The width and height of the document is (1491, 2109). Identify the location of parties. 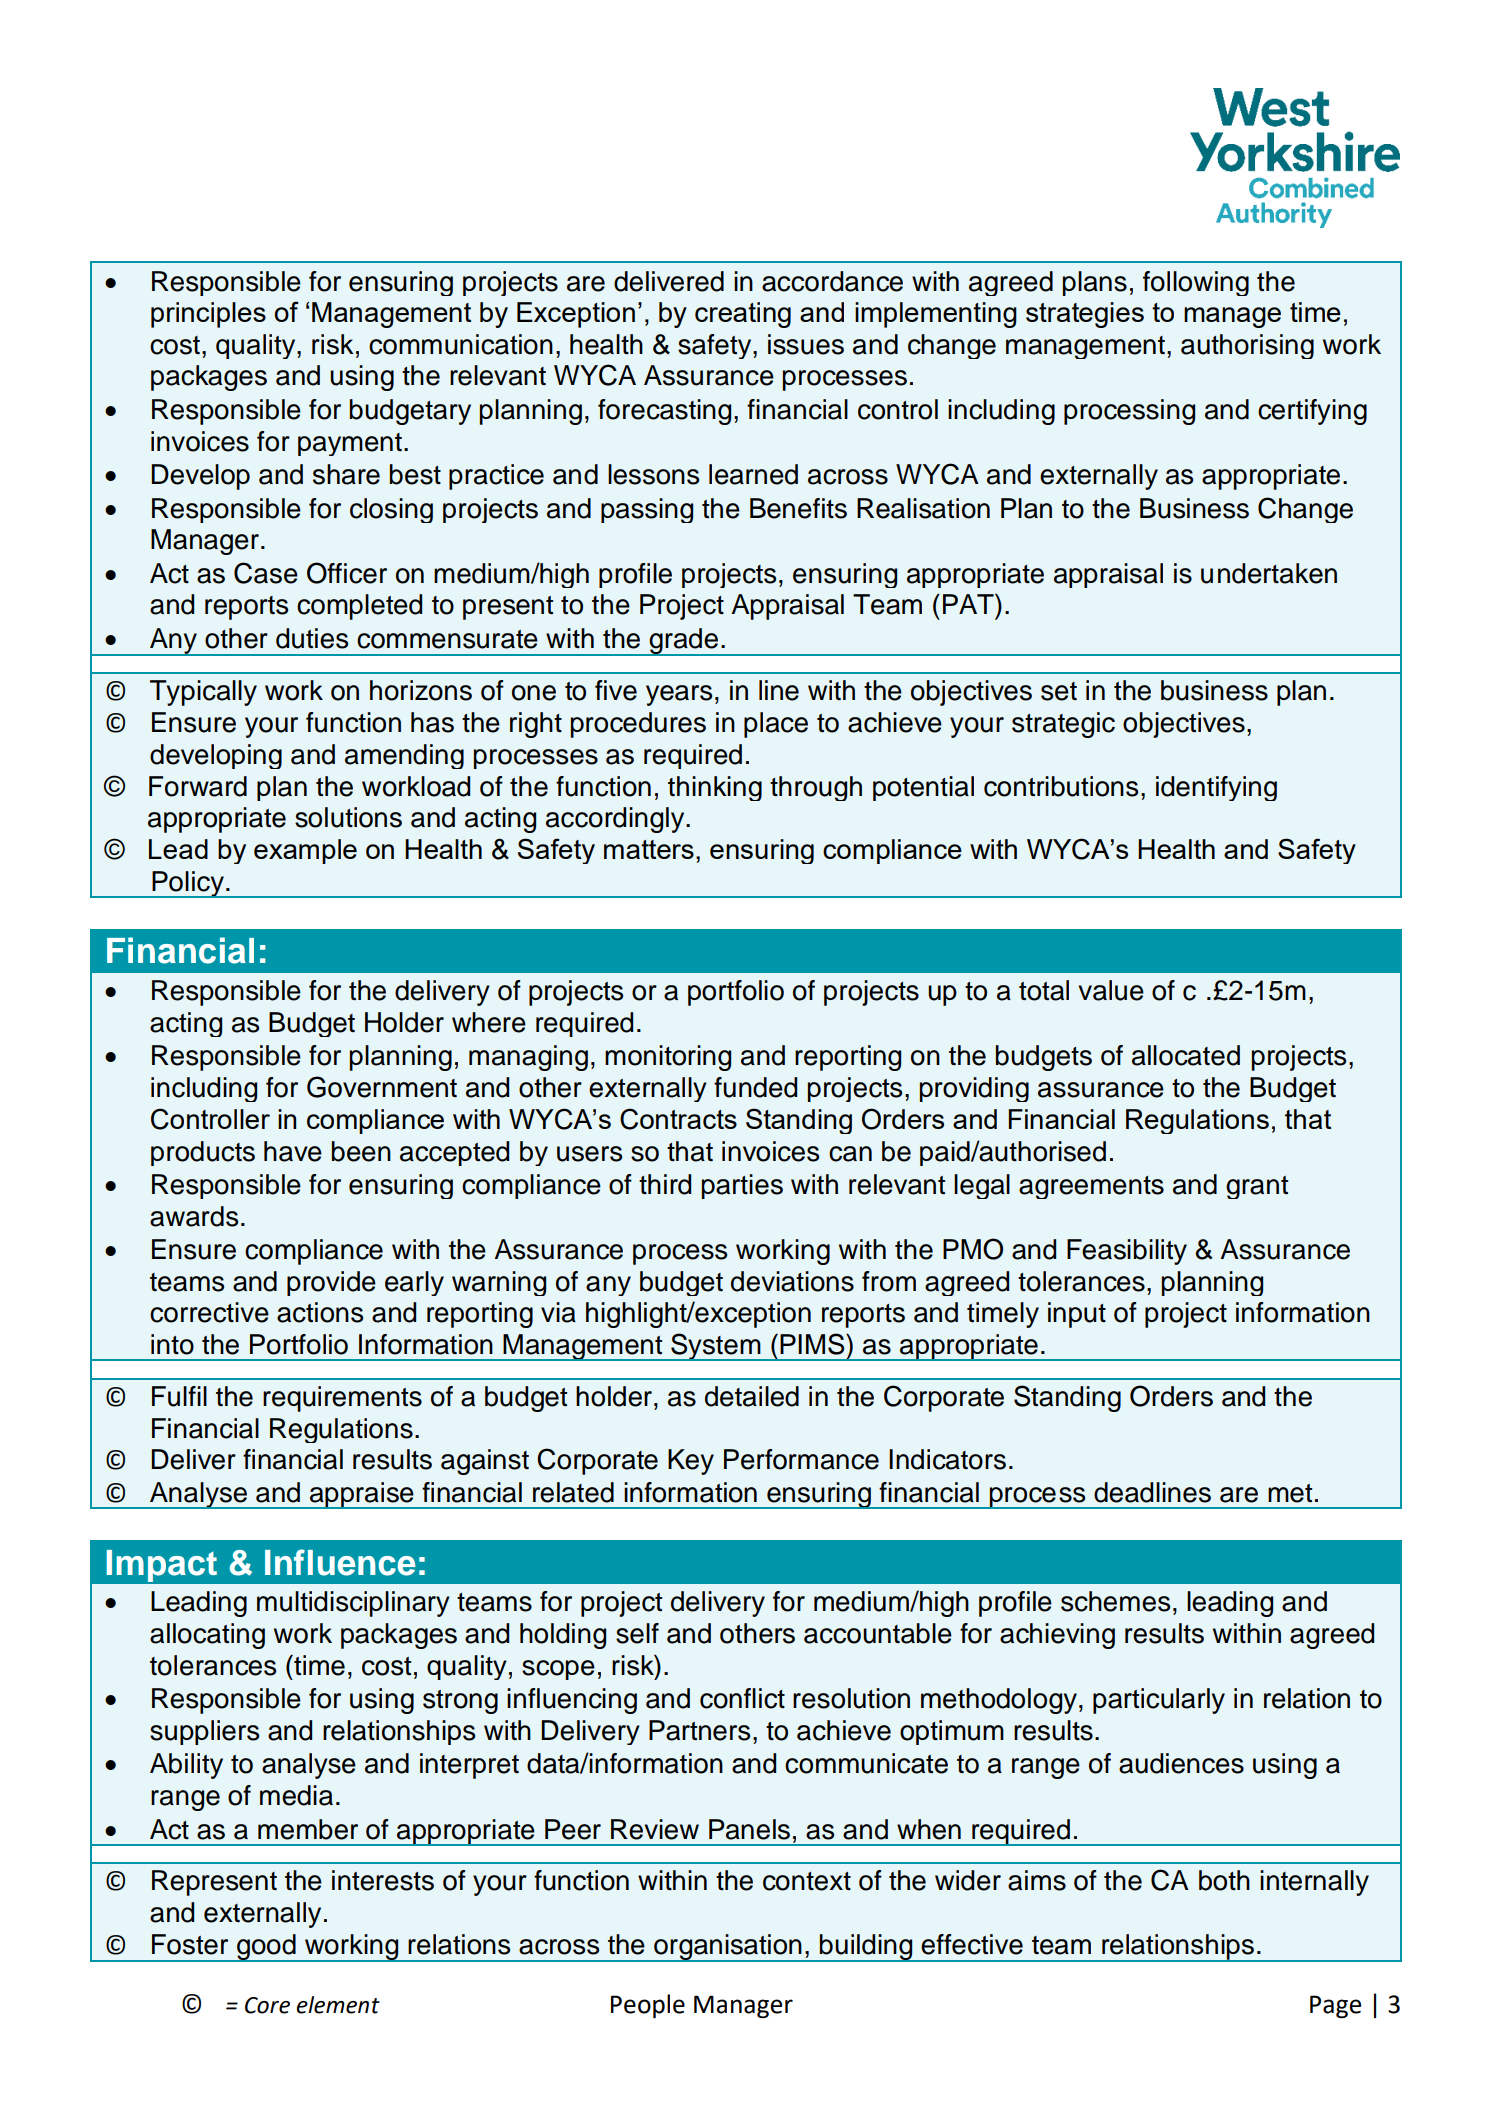
(742, 1186).
